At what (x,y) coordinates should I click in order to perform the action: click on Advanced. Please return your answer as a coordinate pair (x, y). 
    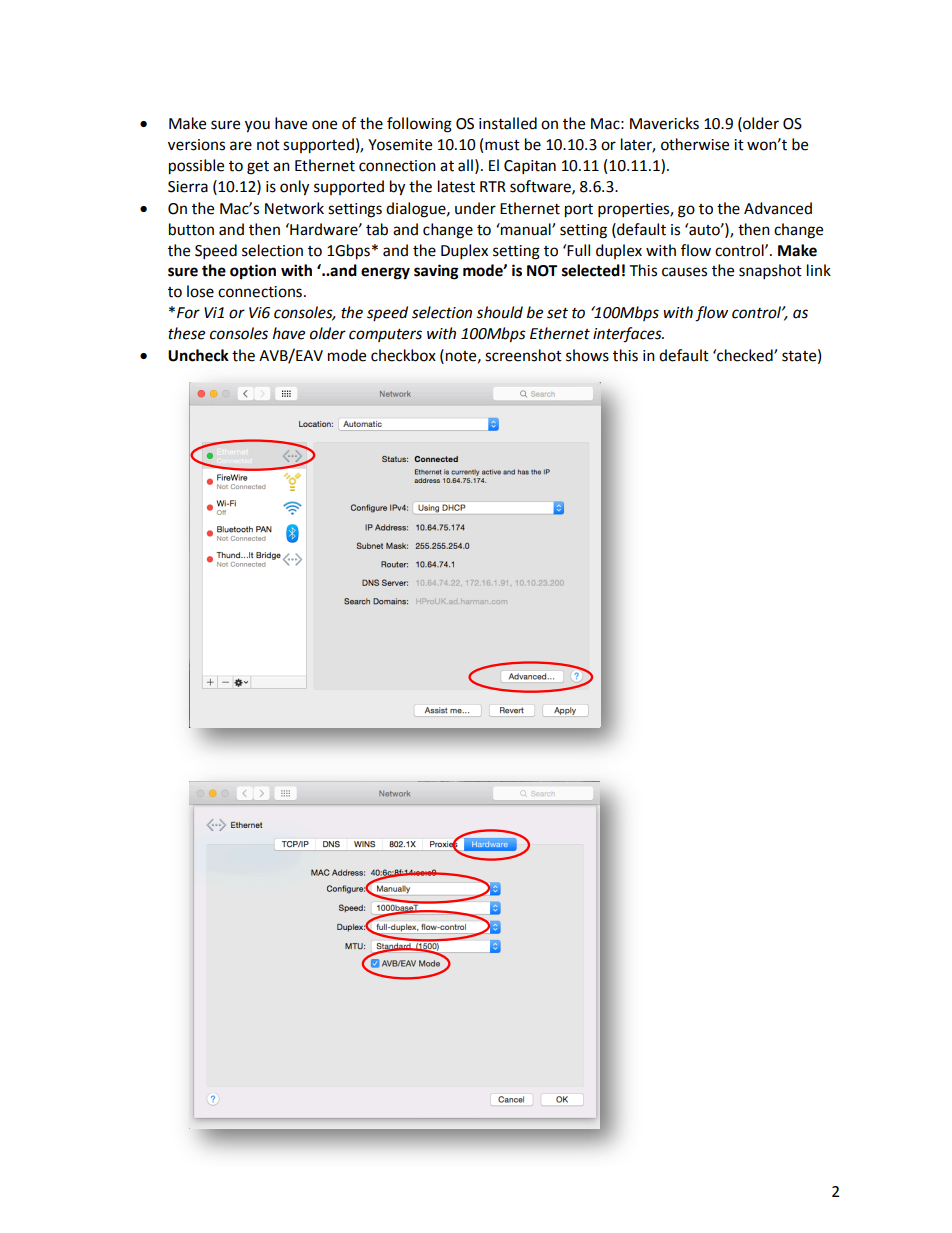
    Looking at the image, I should click on (778, 208).
